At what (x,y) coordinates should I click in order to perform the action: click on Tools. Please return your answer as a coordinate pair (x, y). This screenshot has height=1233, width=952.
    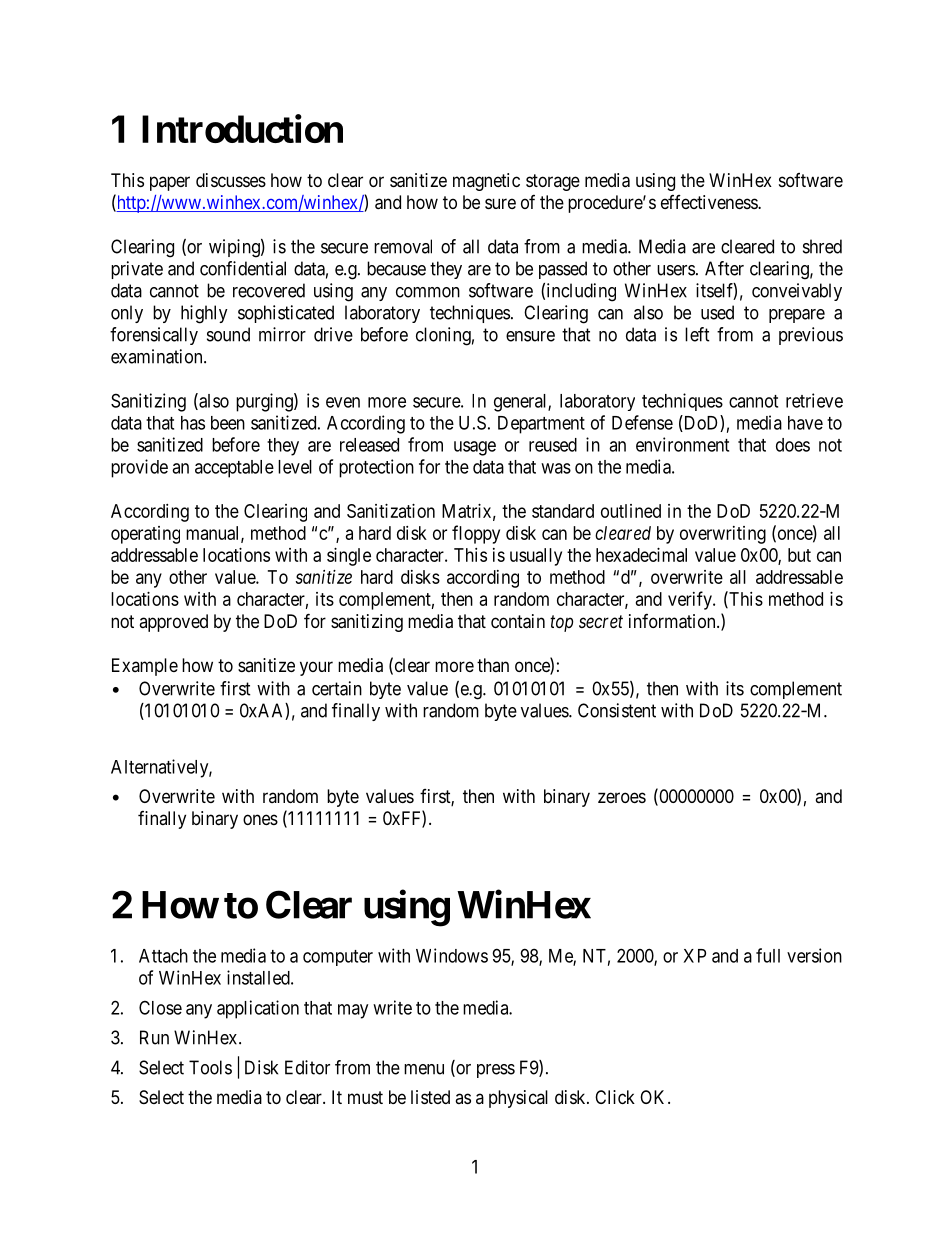
    Looking at the image, I should click on (210, 1067).
